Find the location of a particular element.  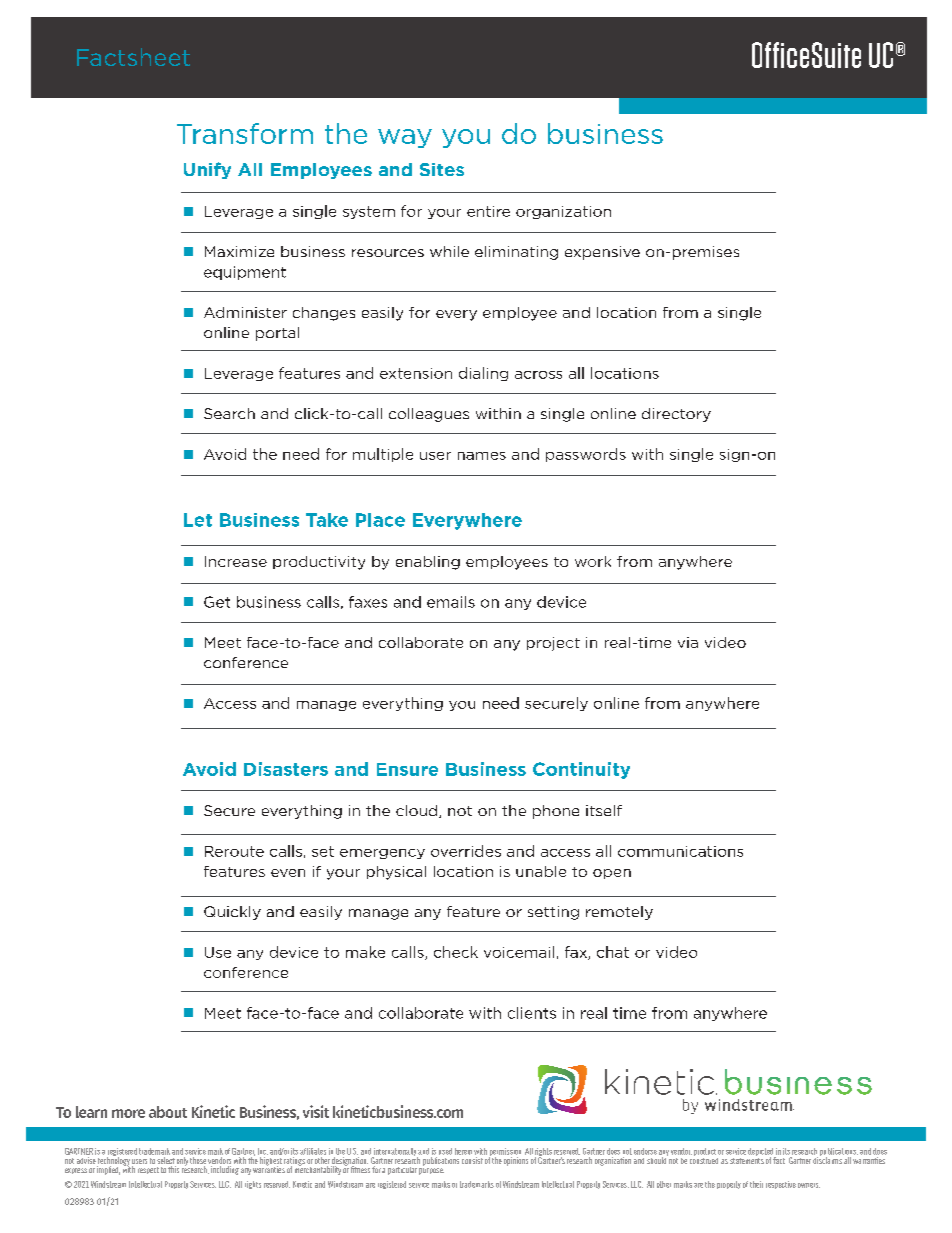

check is located at coordinates (456, 952).
